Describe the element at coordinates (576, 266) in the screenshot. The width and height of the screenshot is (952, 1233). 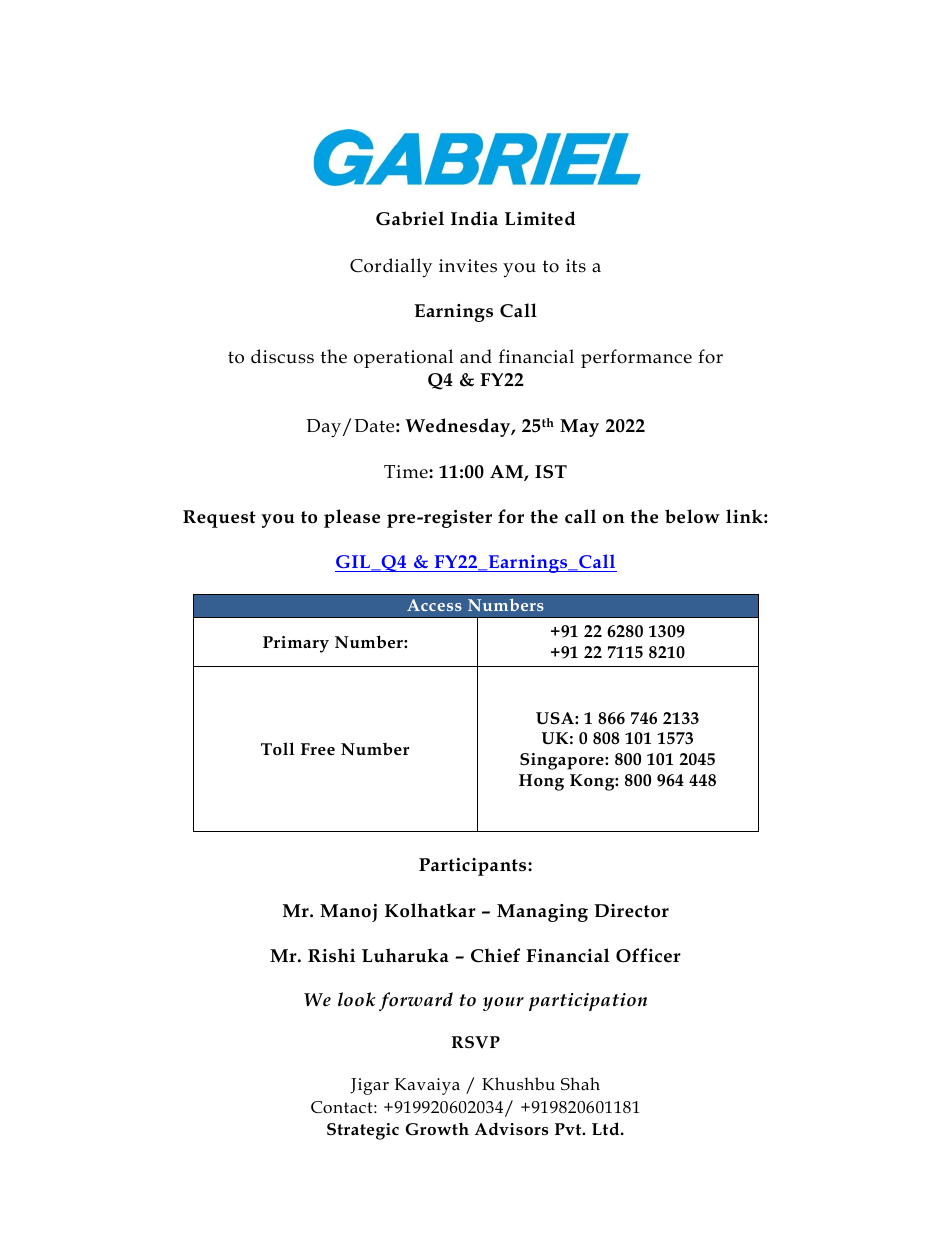
I see `its` at that location.
